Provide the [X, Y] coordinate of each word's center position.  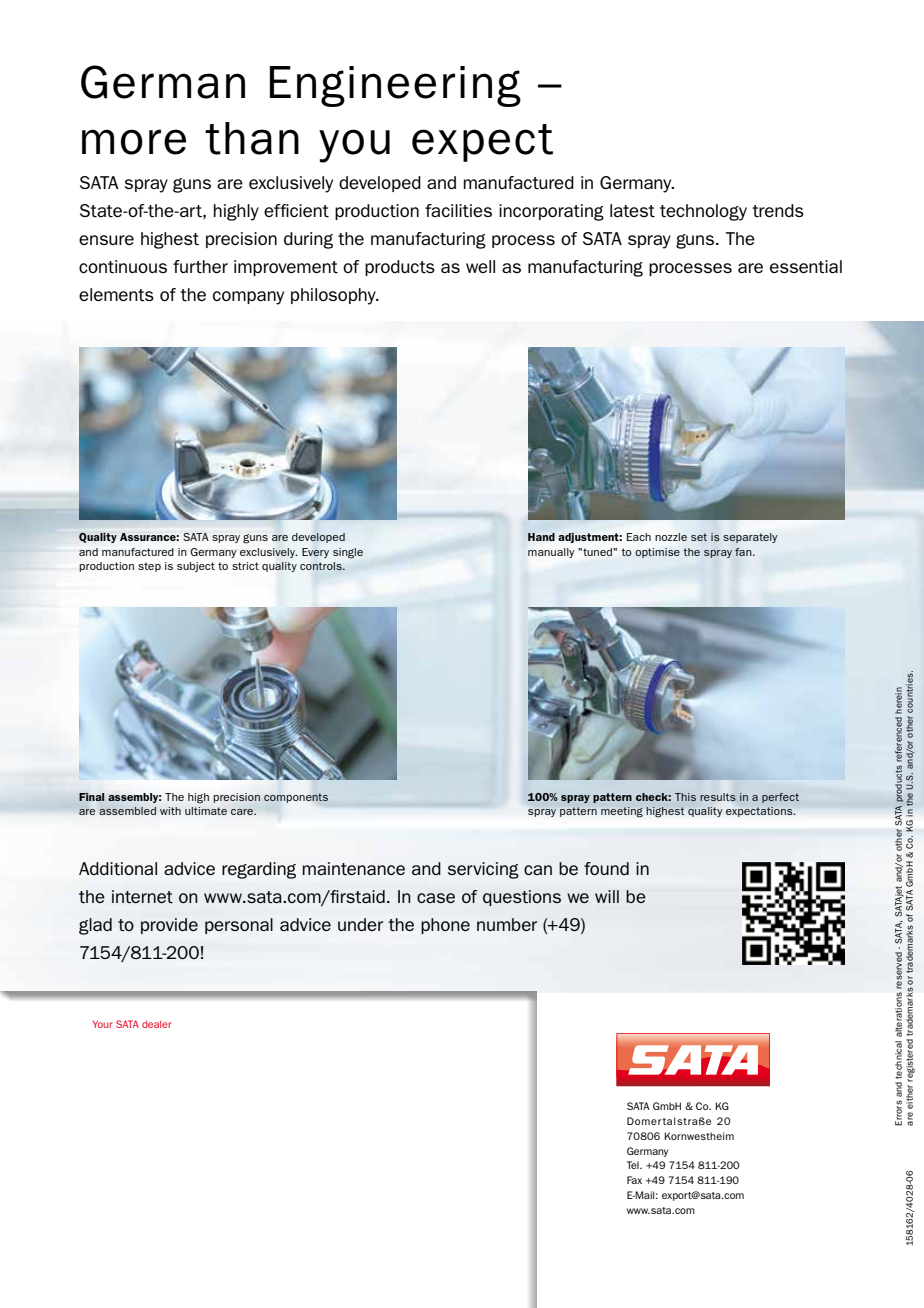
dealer [157, 1024]
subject [196, 567]
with [170, 811]
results [718, 797]
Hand [541, 537]
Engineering [395, 86]
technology [703, 212]
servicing [483, 870]
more [134, 142]
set [699, 537]
